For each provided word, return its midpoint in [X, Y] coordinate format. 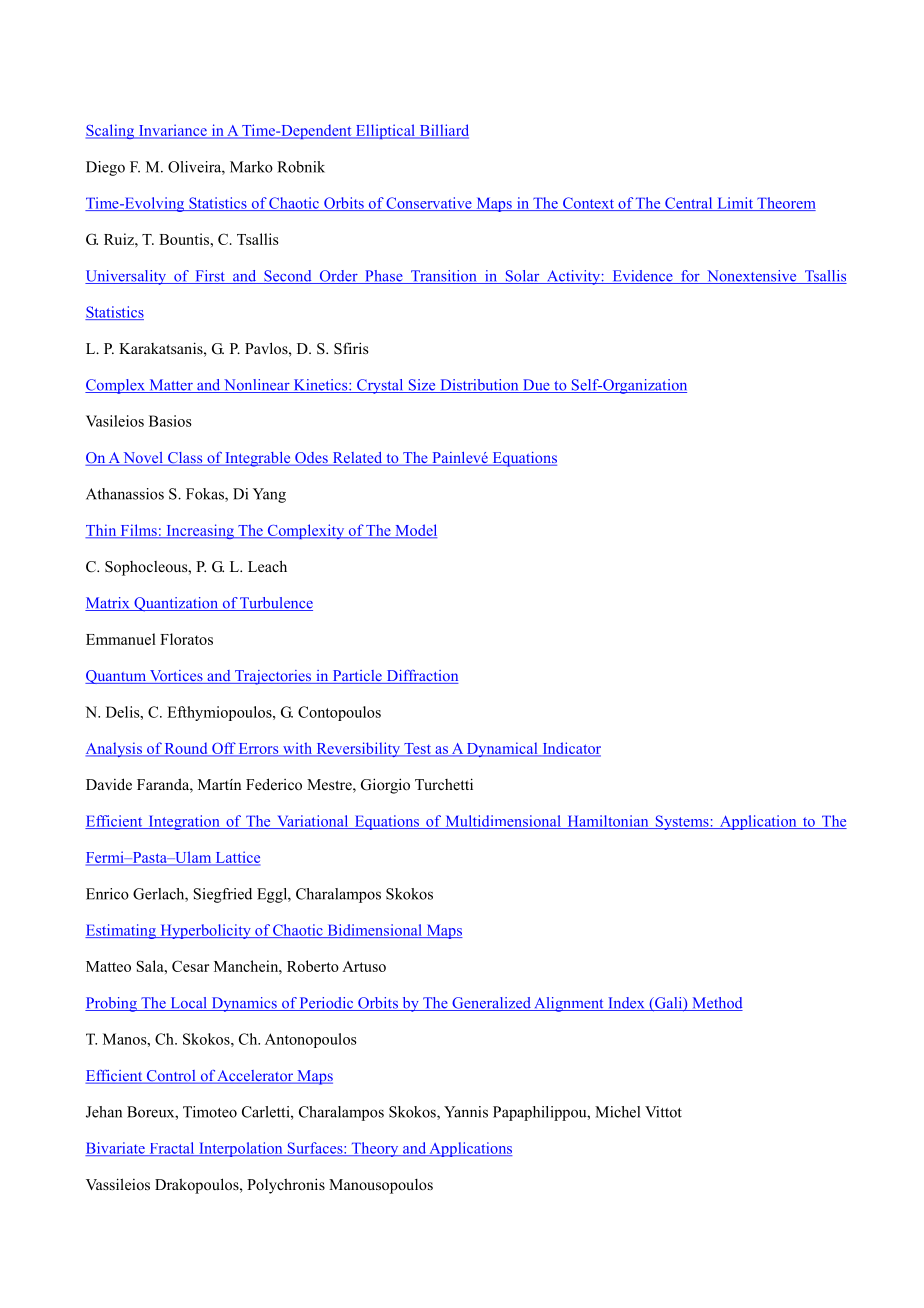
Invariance [172, 131]
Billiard [443, 131]
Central [689, 204]
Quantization [176, 604]
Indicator [570, 749]
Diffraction [421, 677]
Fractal [172, 1149]
